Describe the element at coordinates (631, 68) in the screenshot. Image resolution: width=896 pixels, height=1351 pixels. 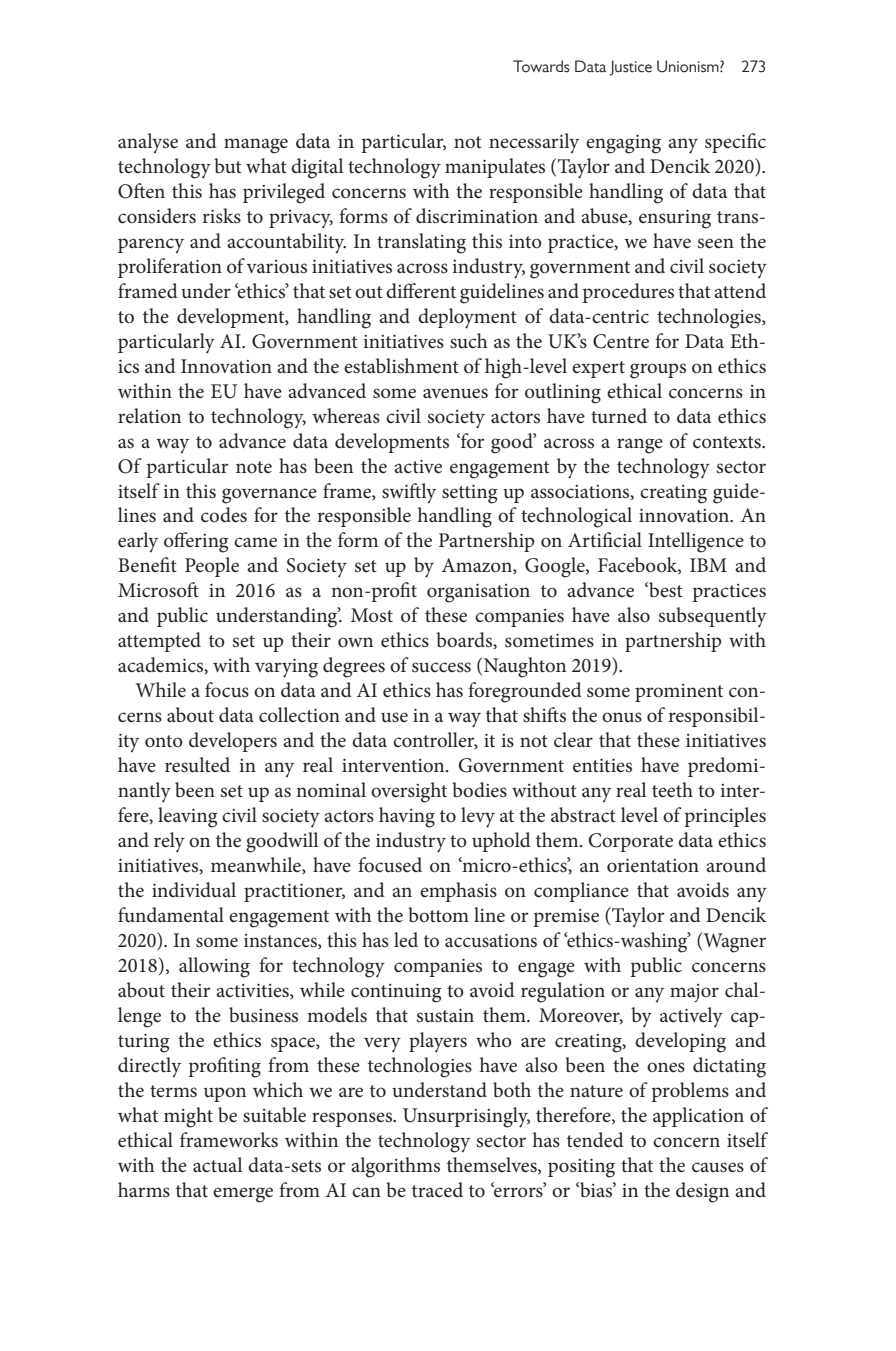
I see `Justice` at that location.
